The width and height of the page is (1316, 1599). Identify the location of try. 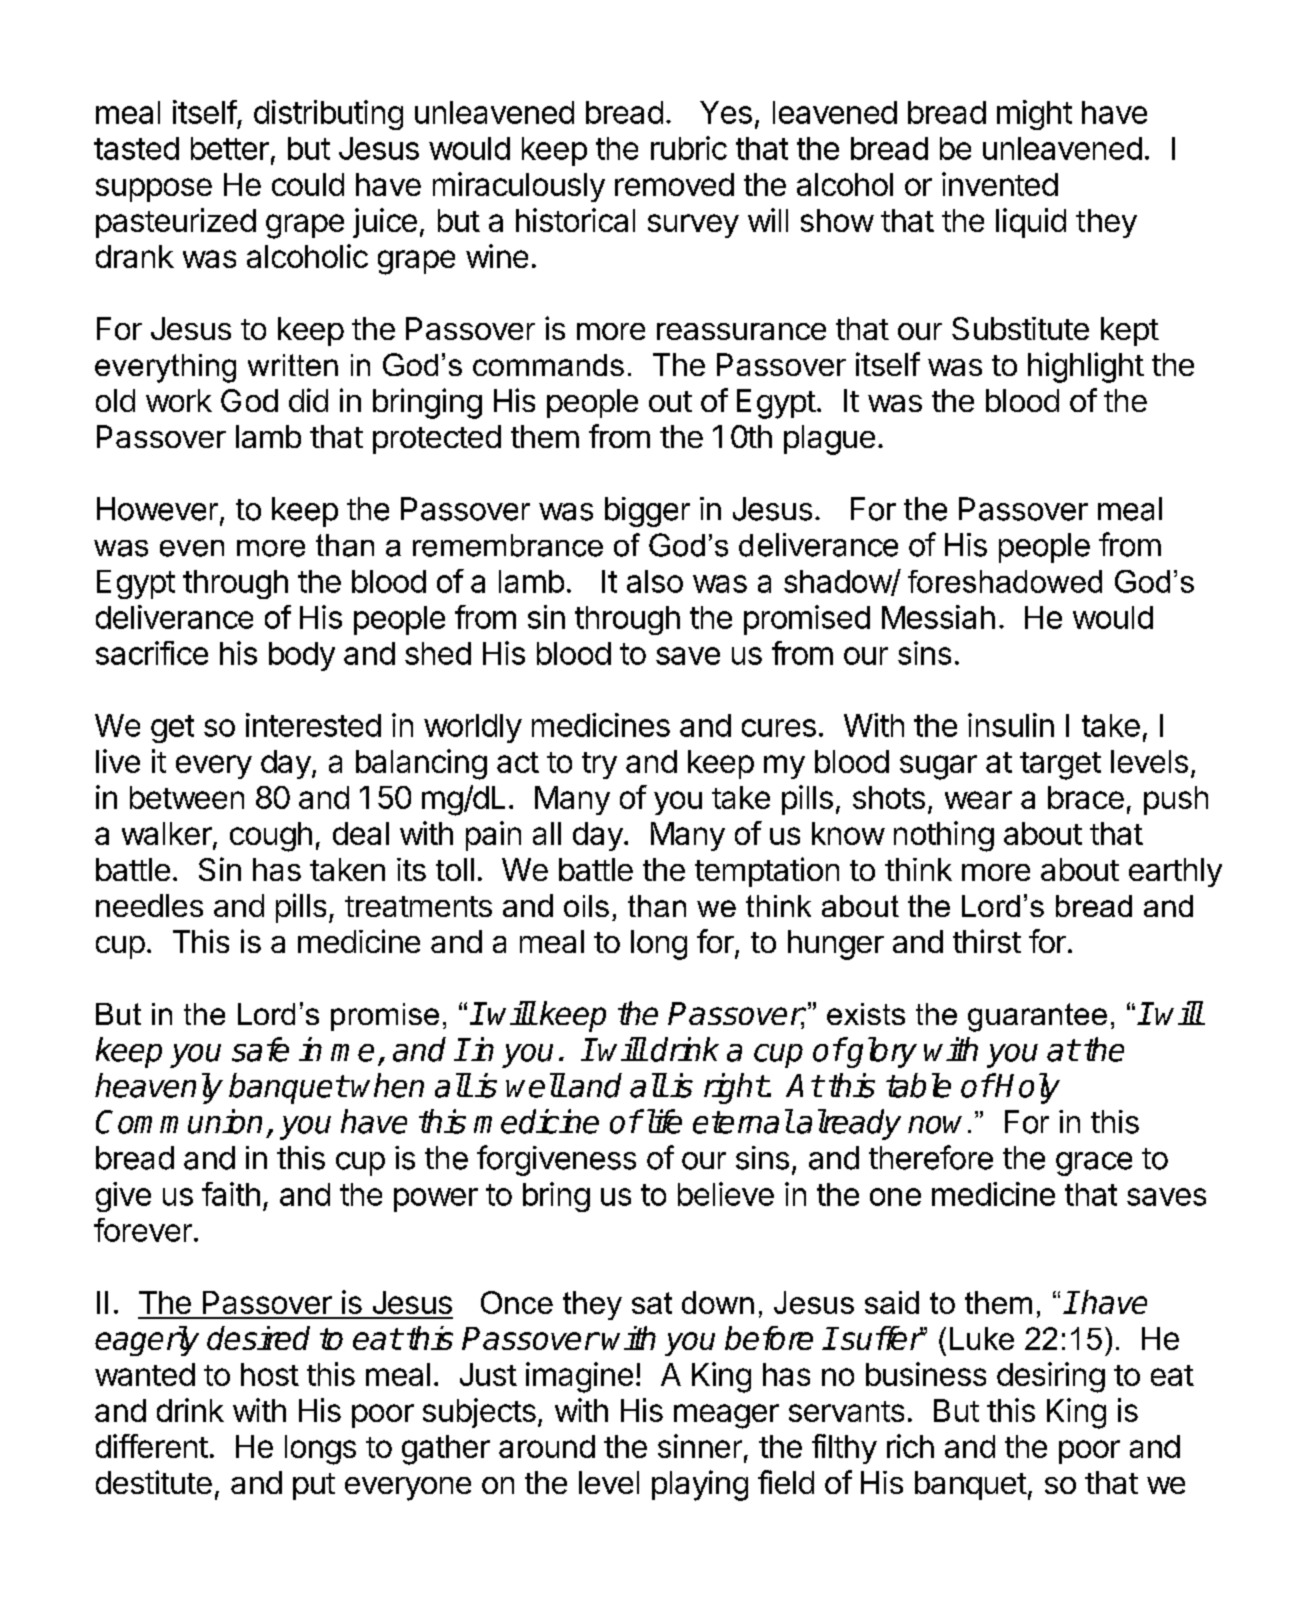
(599, 765).
